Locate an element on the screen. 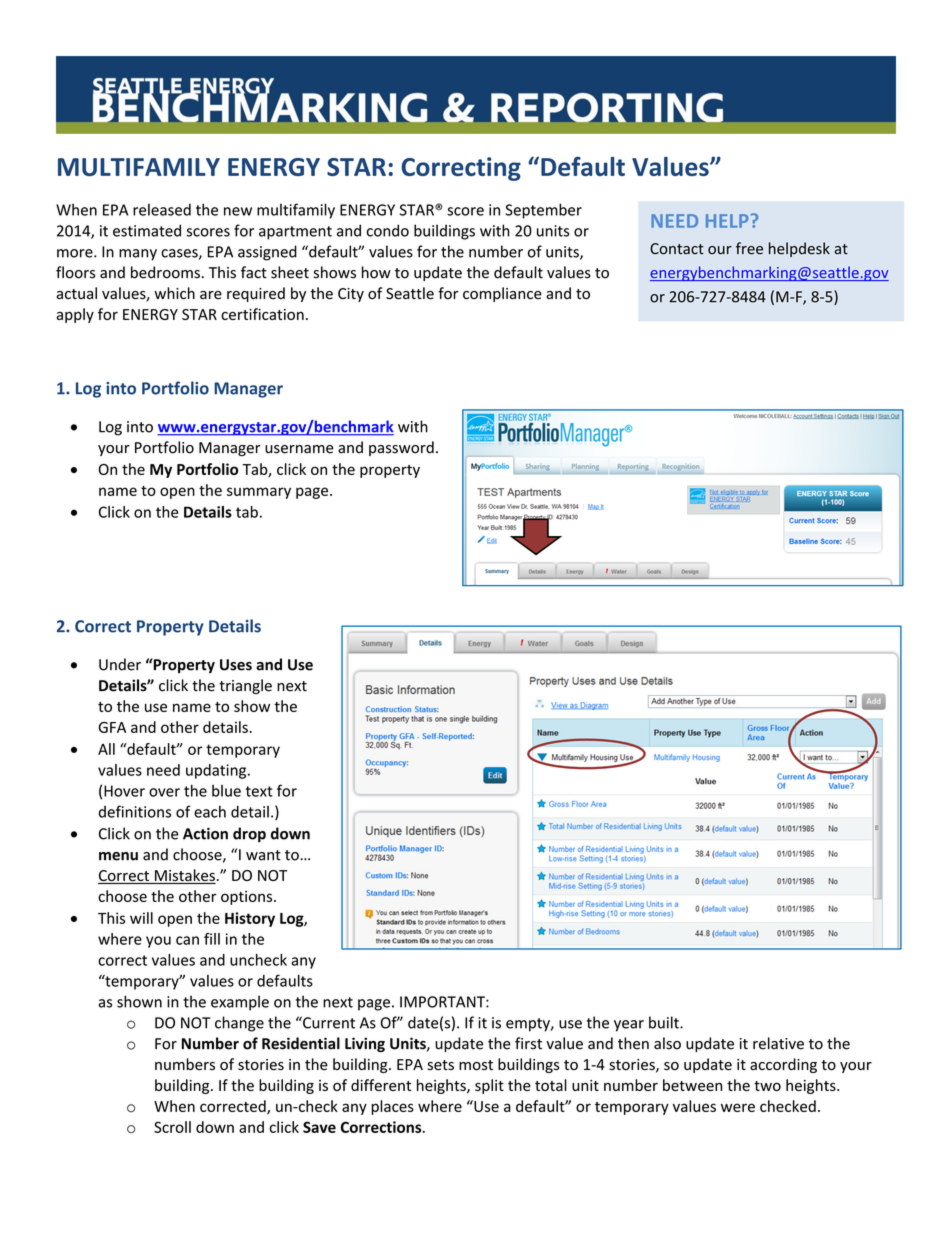 The image size is (952, 1233). summary is located at coordinates (259, 493).
